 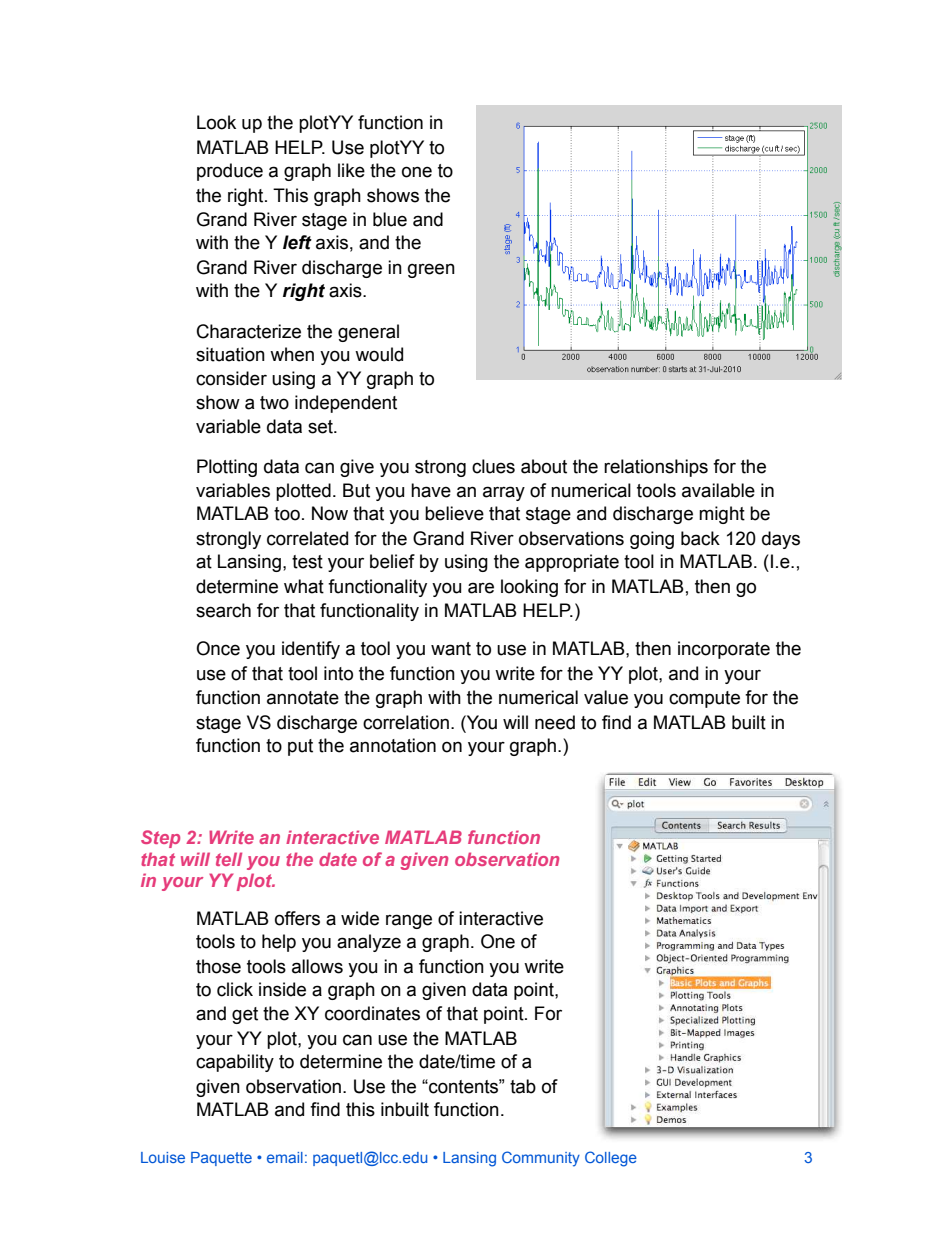 I want to click on email, so click(x=285, y=1157).
